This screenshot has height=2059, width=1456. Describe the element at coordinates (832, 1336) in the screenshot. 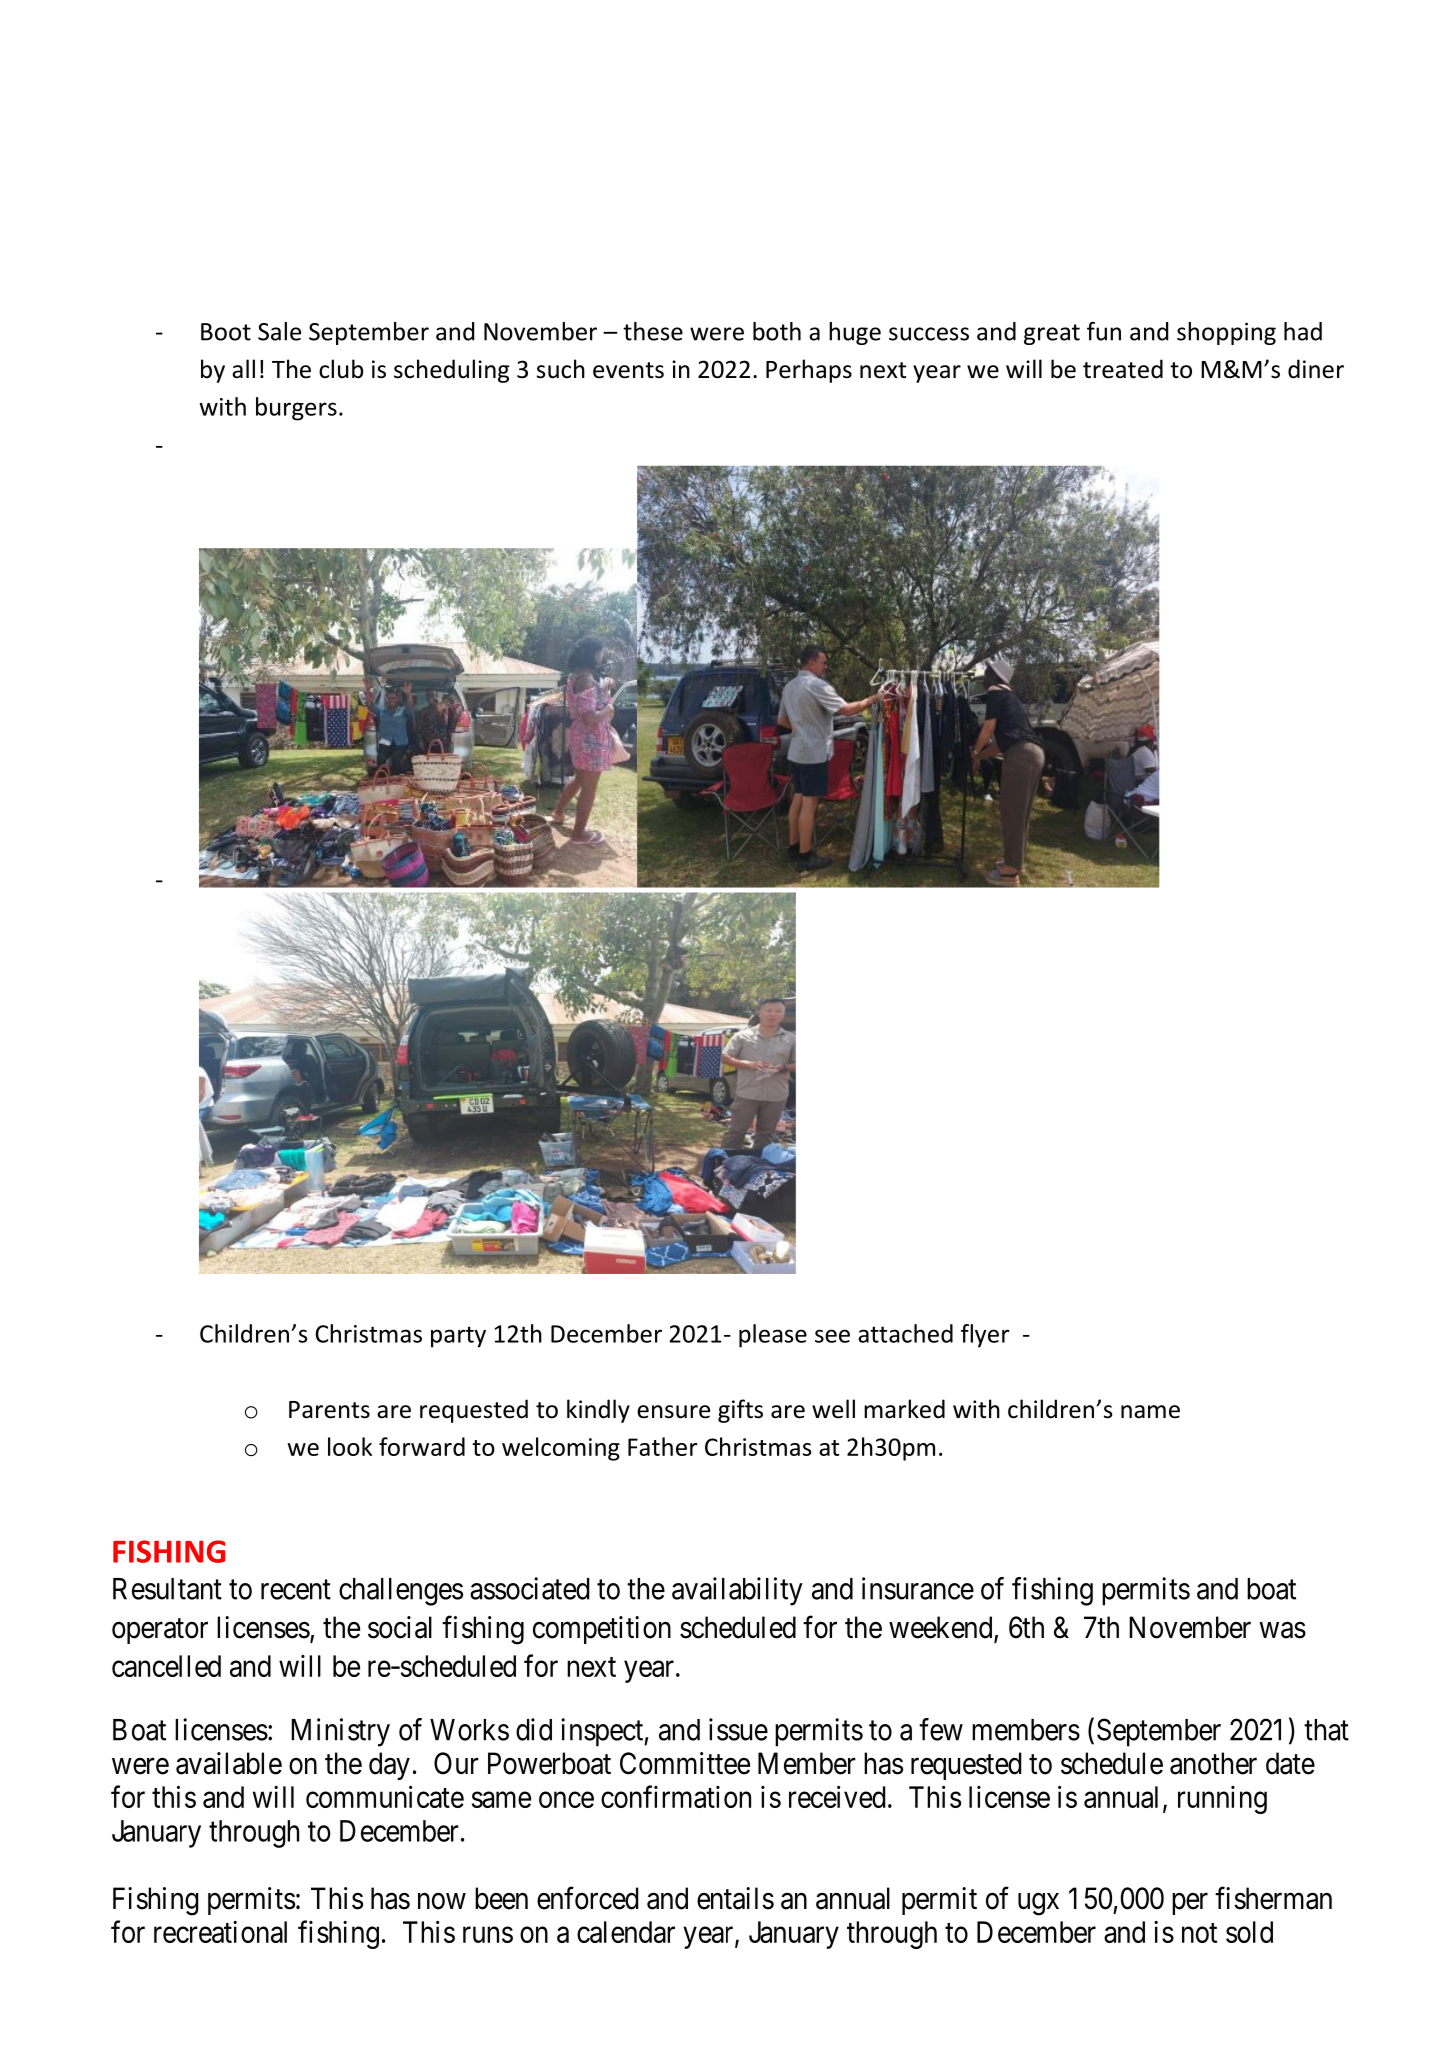

I see `see` at that location.
